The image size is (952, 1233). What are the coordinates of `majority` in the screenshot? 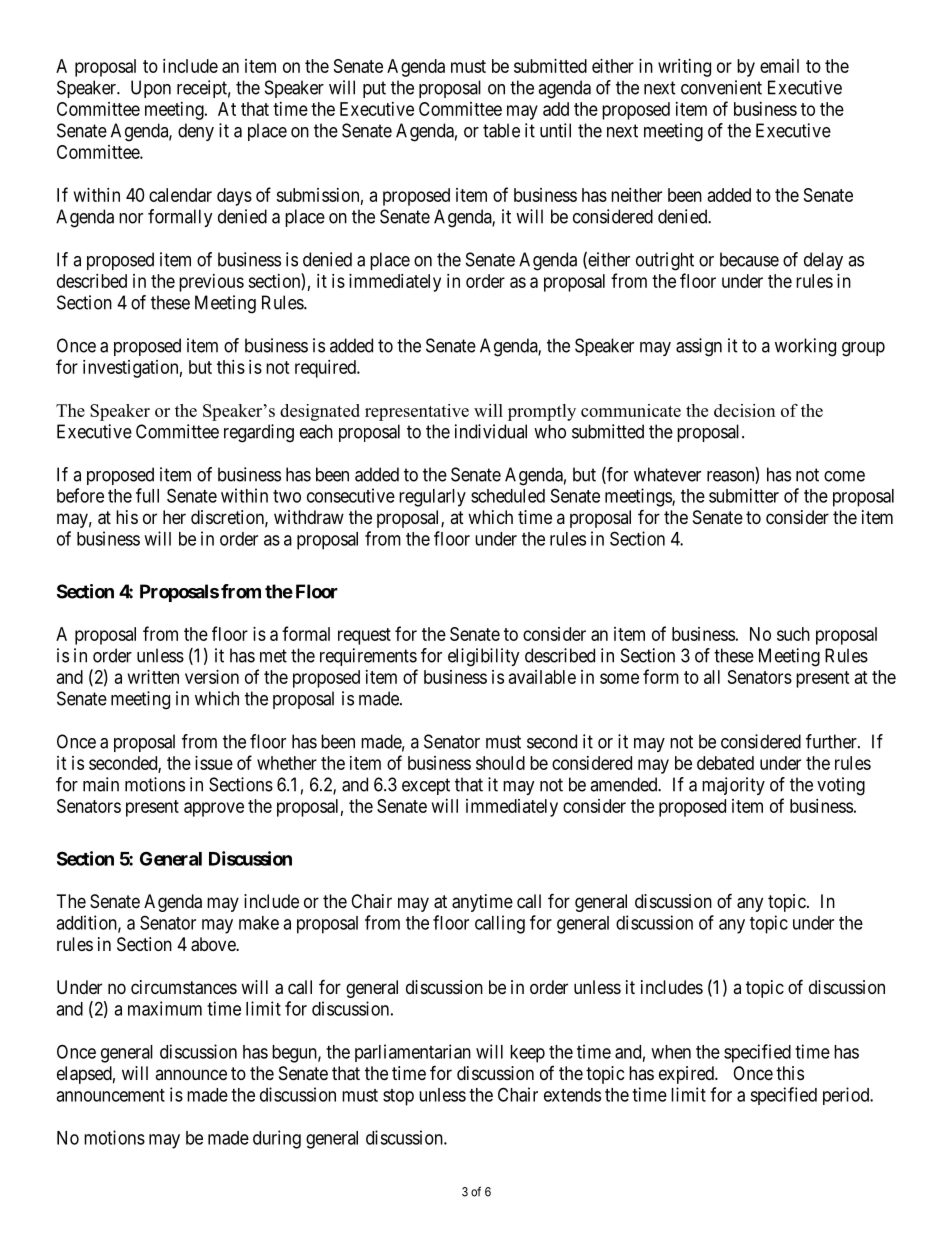 It's located at (733, 786).
